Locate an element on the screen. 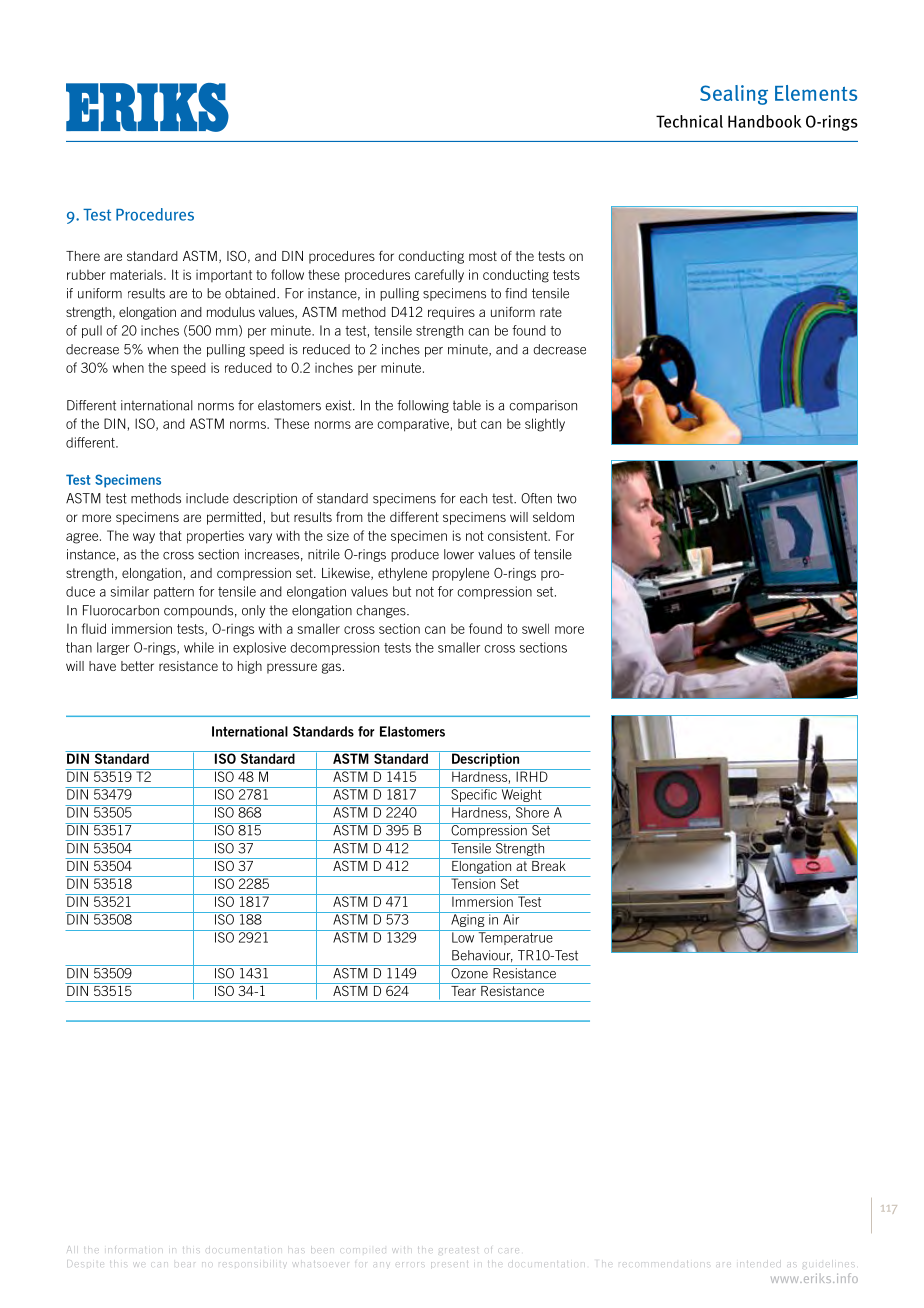 This screenshot has height=1308, width=924. Handbook is located at coordinates (765, 121).
